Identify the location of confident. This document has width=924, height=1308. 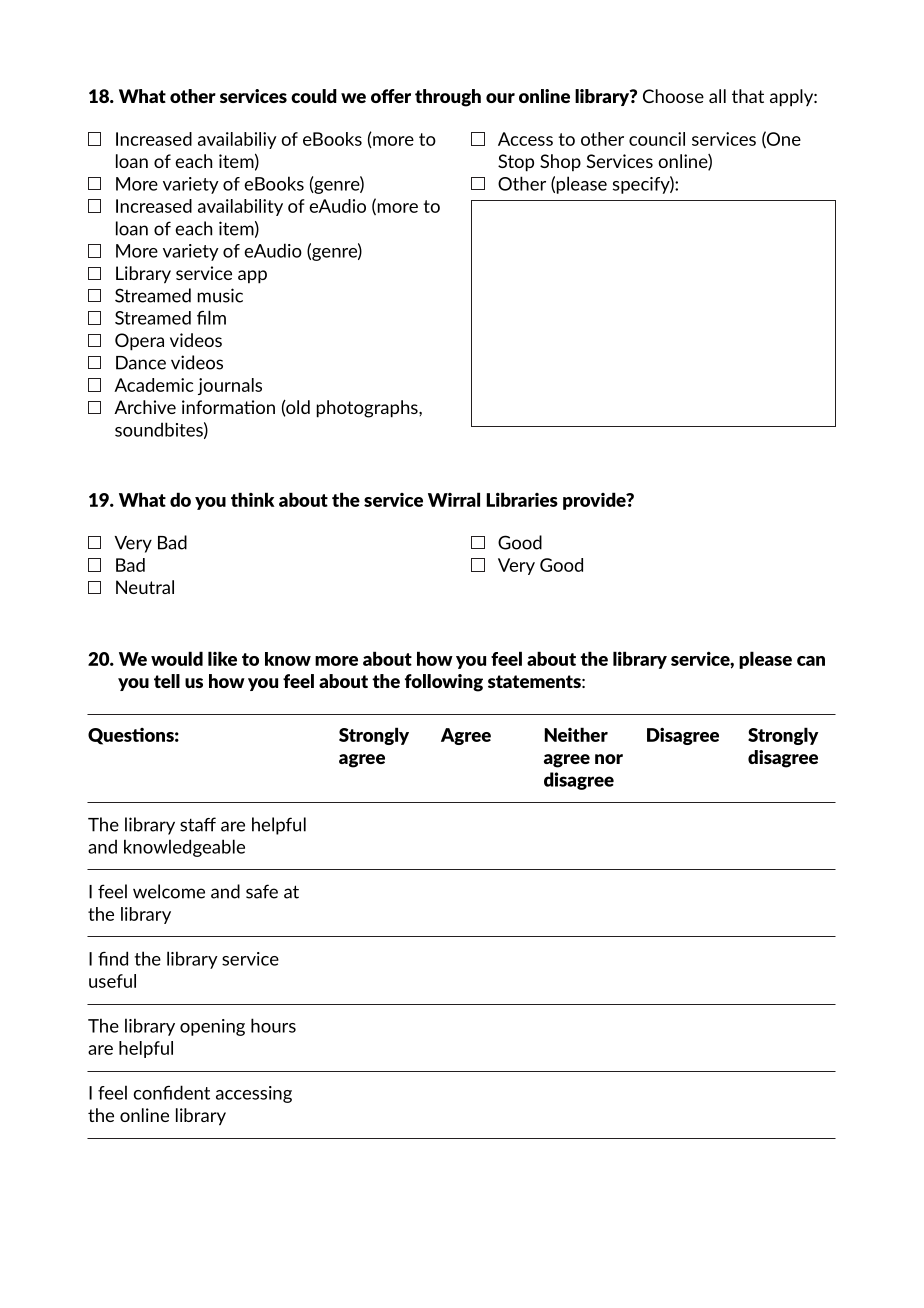
(171, 1092).
